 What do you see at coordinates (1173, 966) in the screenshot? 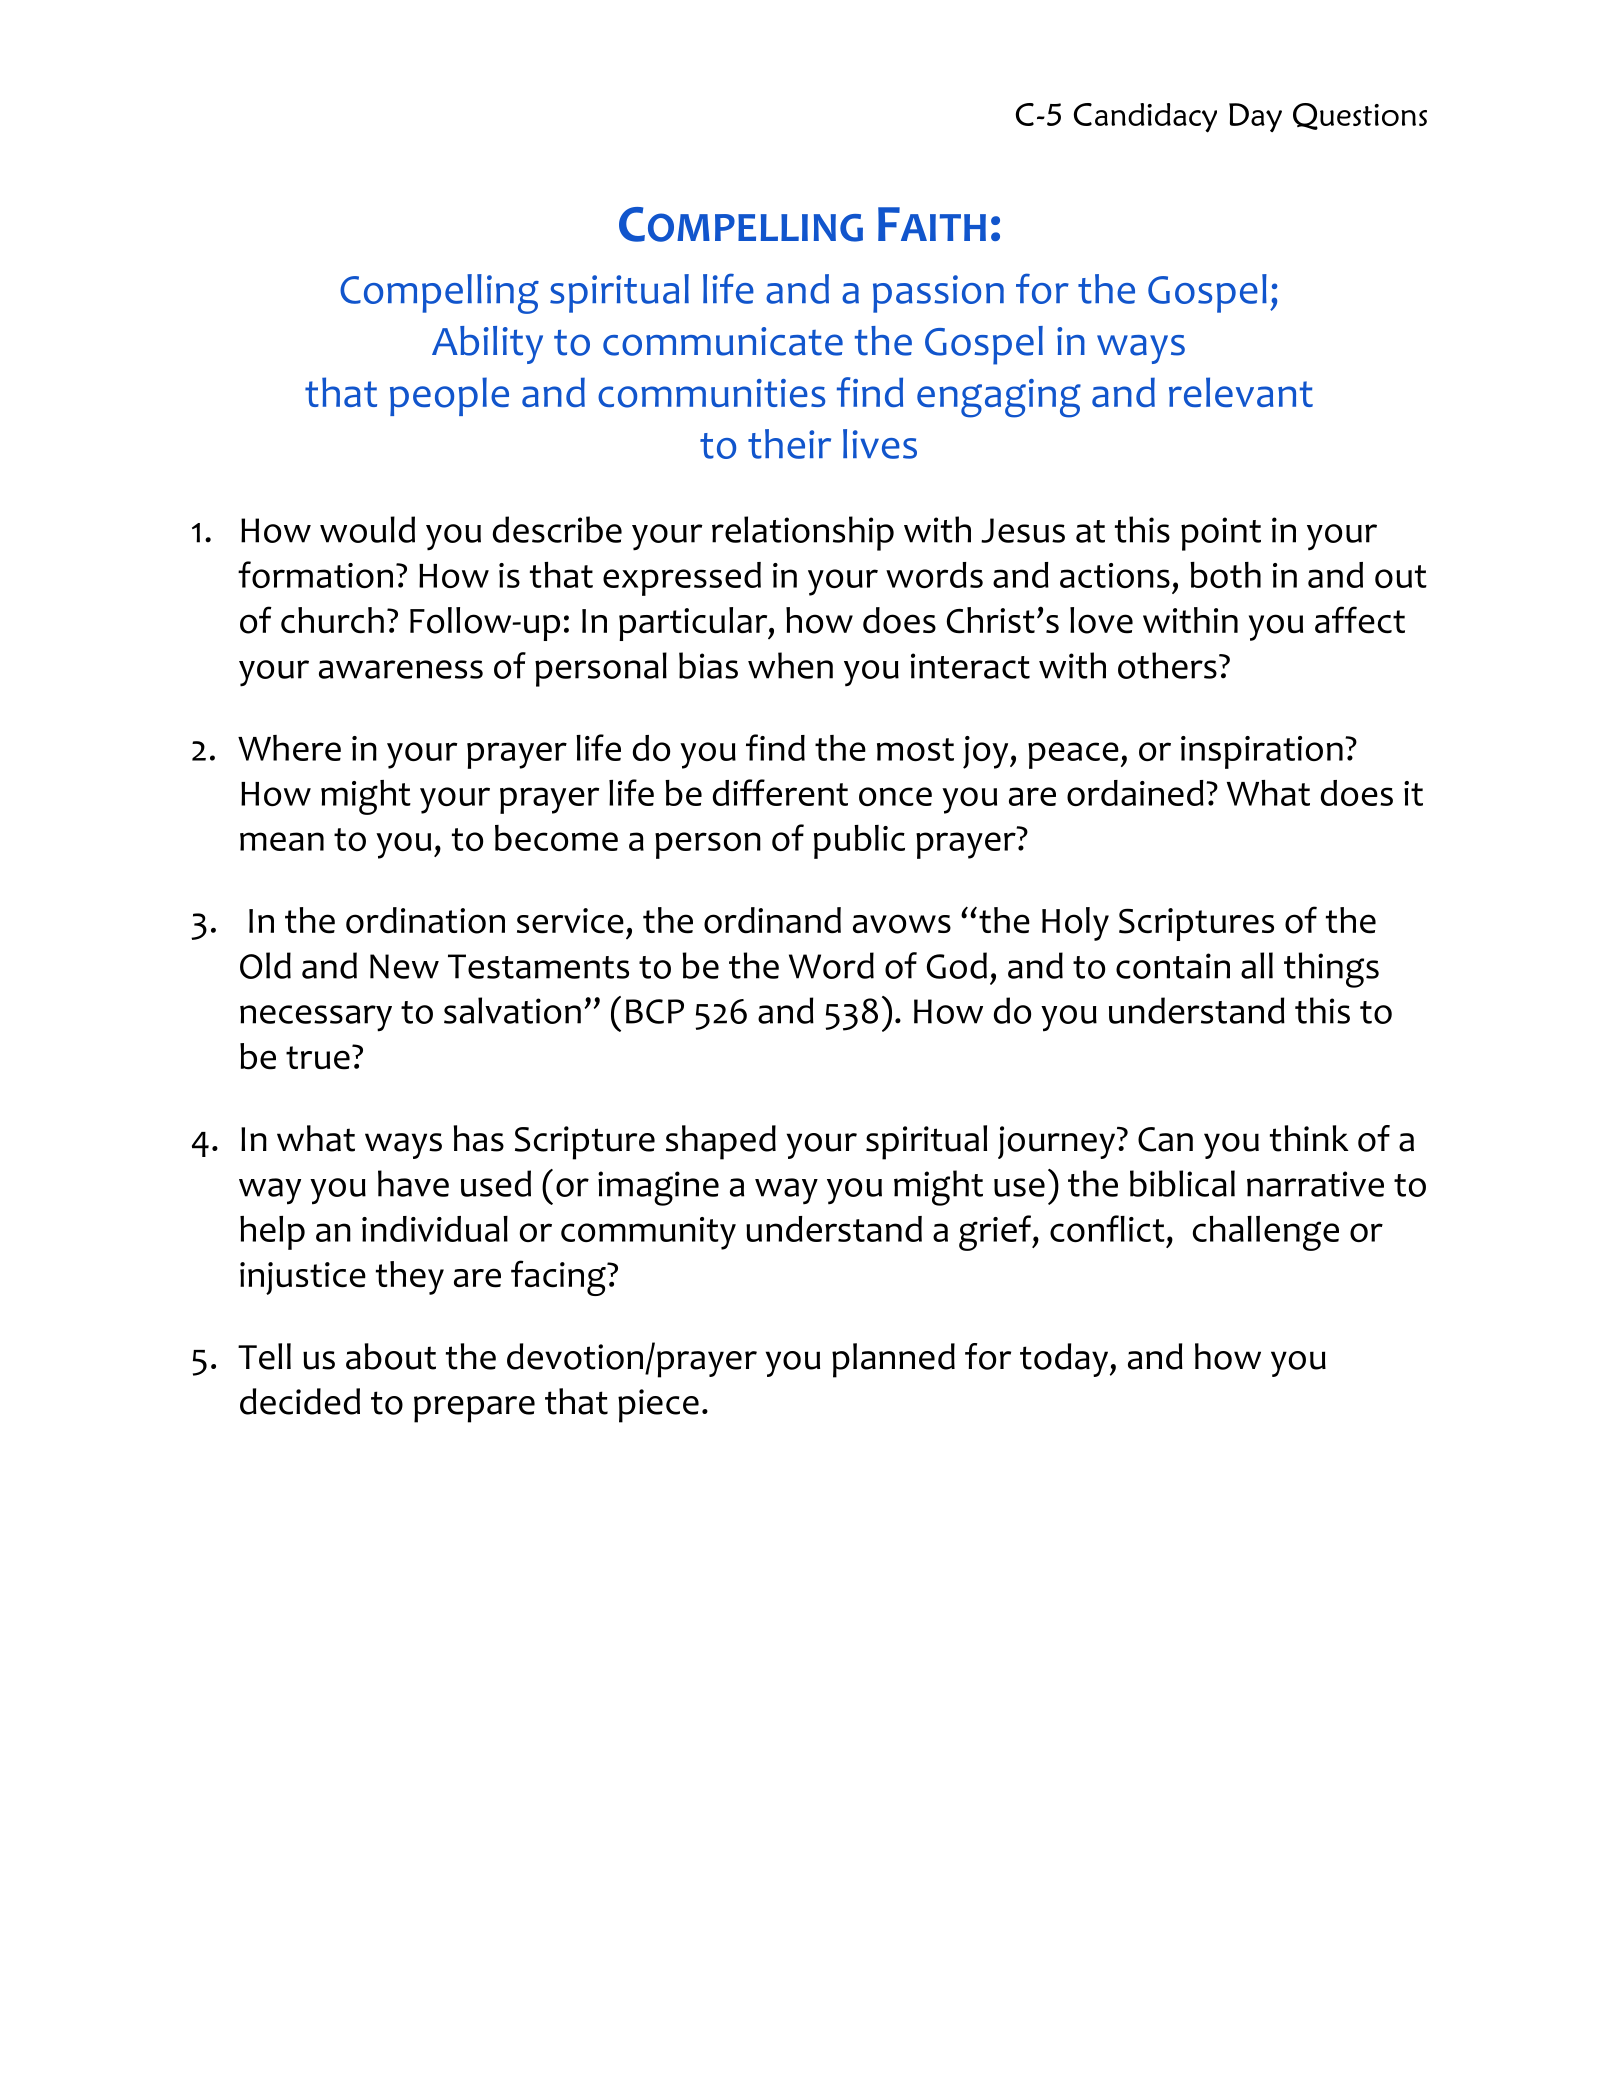
I see `contain` at bounding box center [1173, 966].
